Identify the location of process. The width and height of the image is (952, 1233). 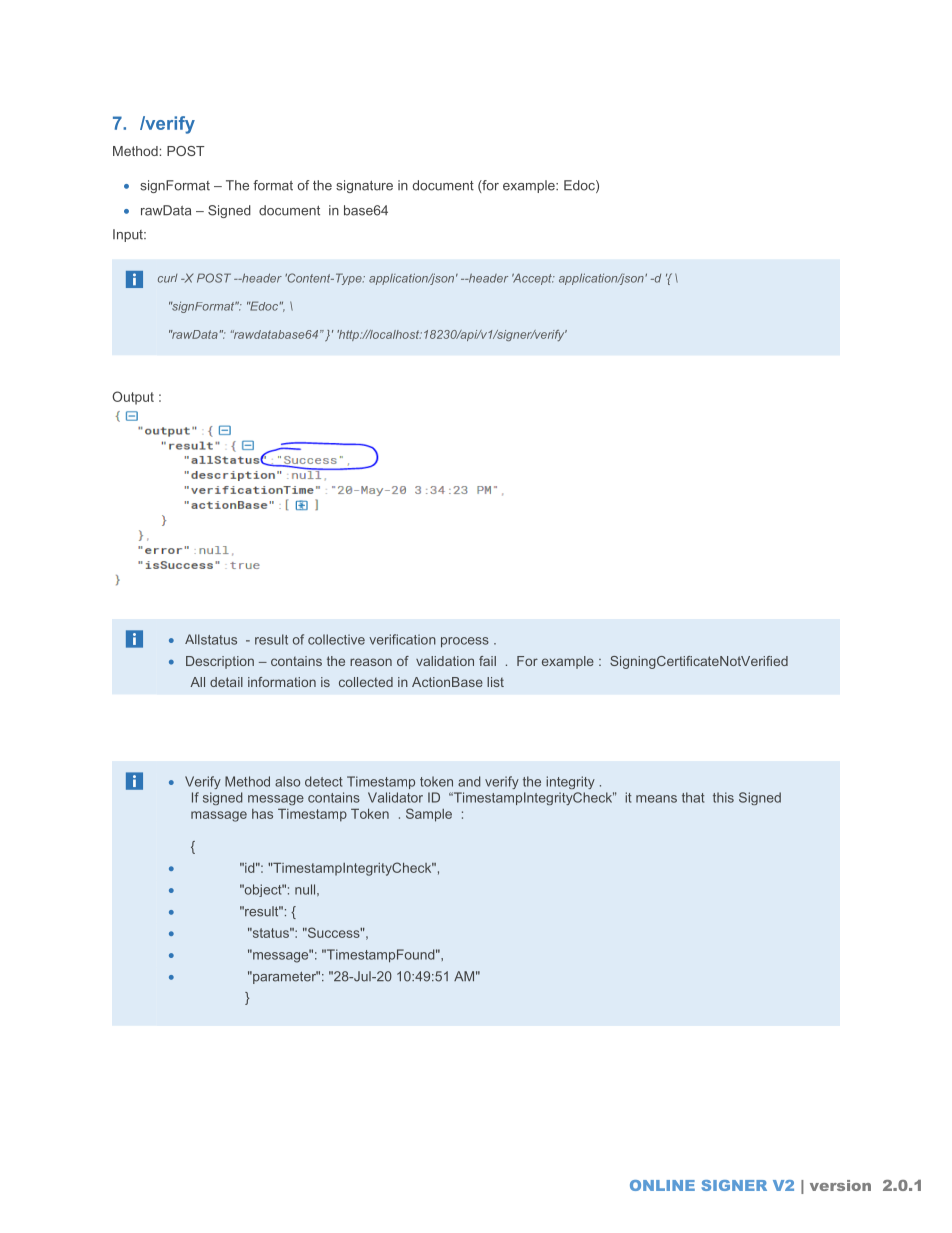
(465, 642).
